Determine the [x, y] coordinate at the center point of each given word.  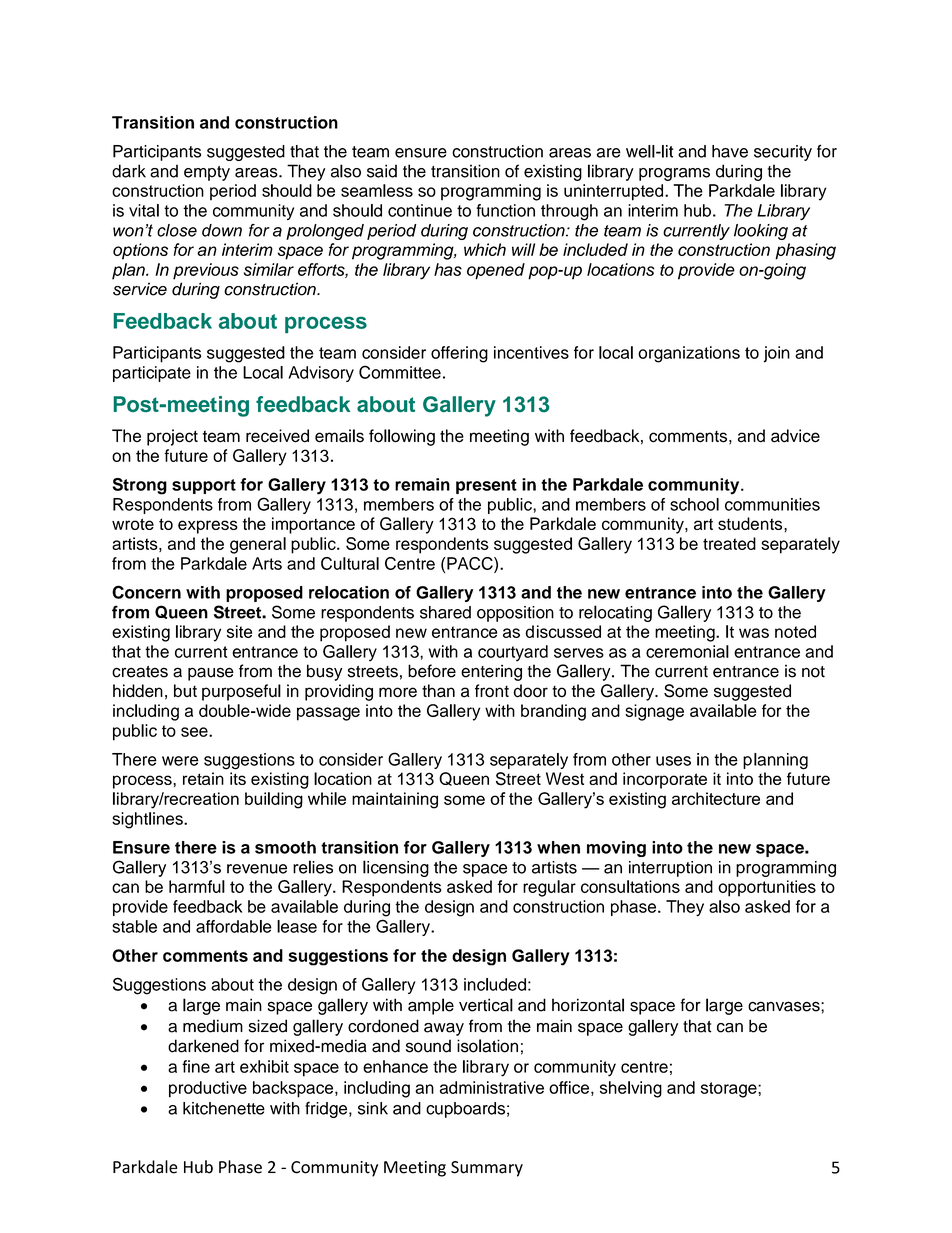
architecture [716, 798]
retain [203, 778]
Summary [487, 1169]
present [486, 486]
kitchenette [224, 1108]
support [204, 486]
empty [207, 173]
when [558, 847]
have [730, 151]
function [505, 210]
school [694, 504]
